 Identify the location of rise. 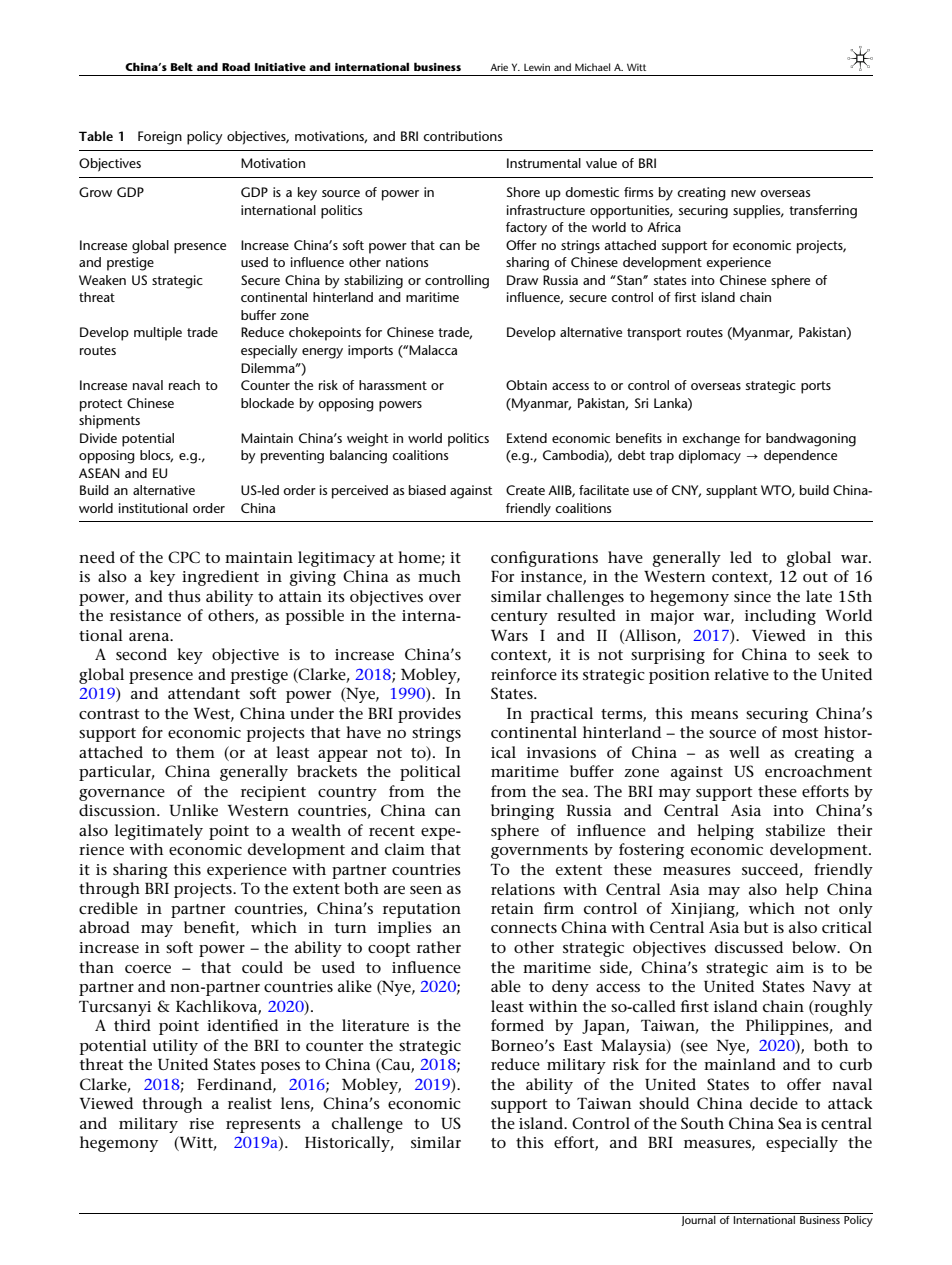
(201, 1123).
